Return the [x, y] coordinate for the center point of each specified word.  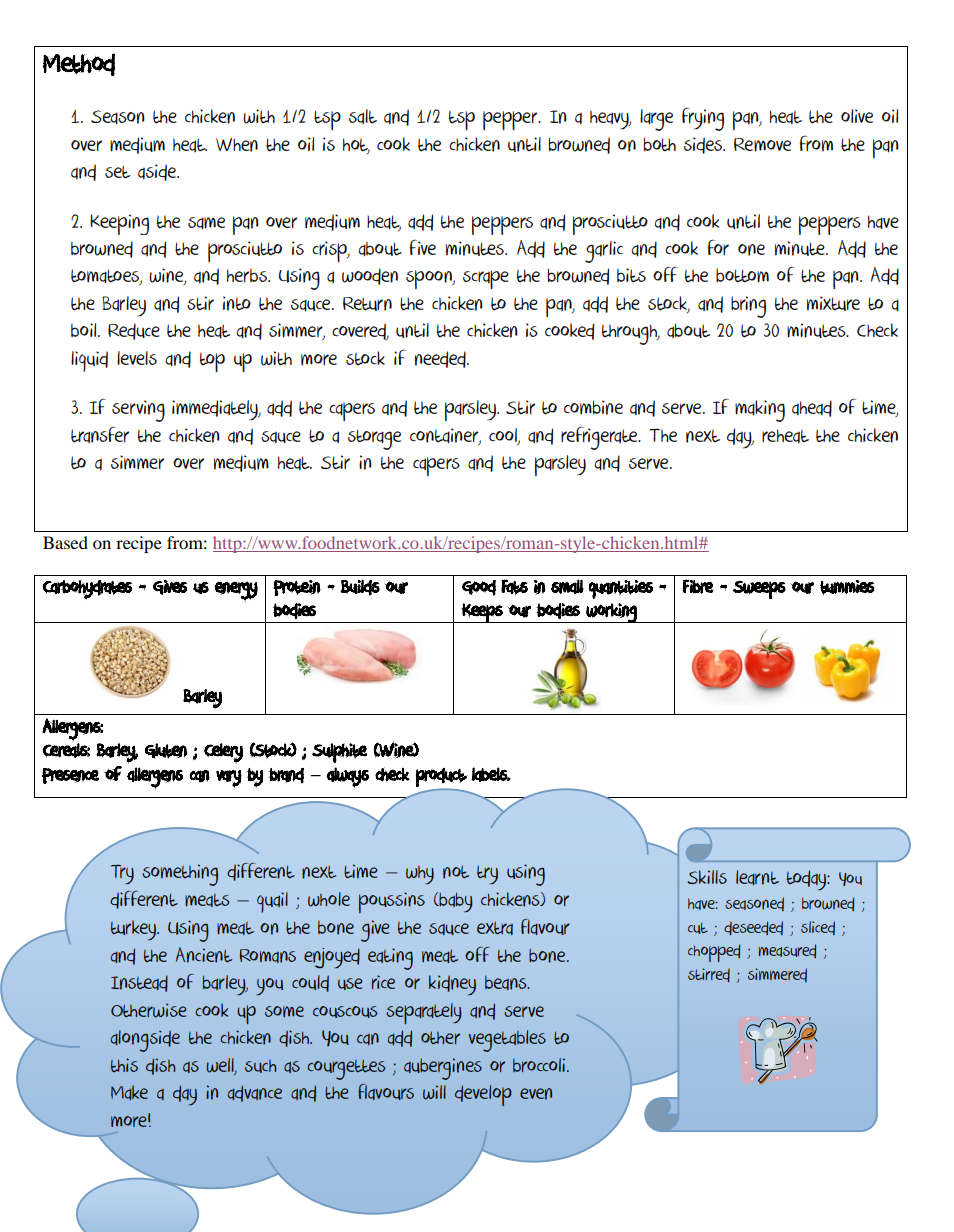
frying [703, 119]
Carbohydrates [87, 589]
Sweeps [759, 590]
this [124, 1065]
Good [479, 588]
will [434, 1092]
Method [79, 64]
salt [363, 116]
